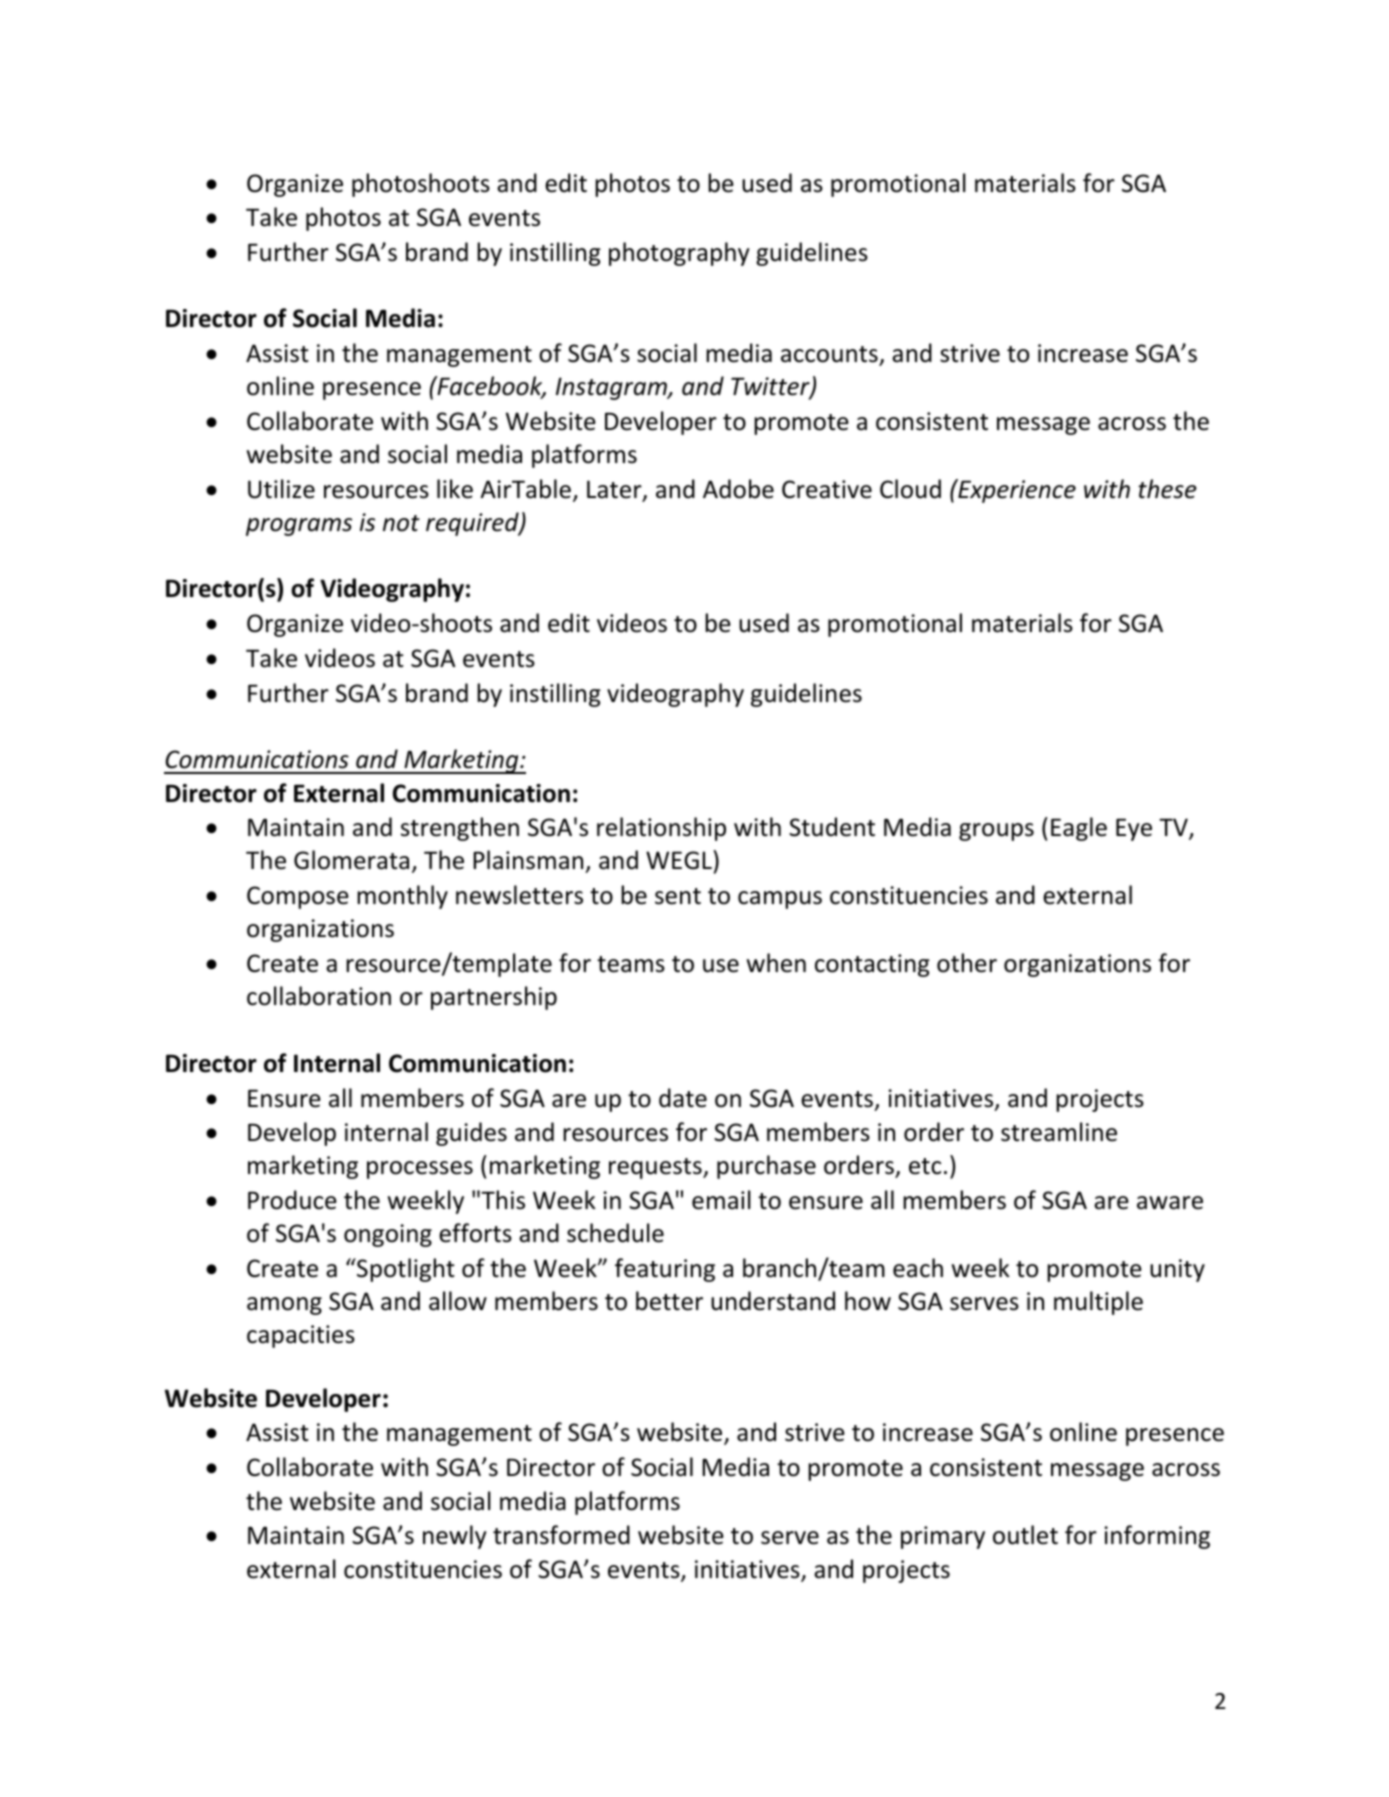 This screenshot has height=1797, width=1389. What do you see at coordinates (829, 354) in the screenshot?
I see `accounts` at bounding box center [829, 354].
